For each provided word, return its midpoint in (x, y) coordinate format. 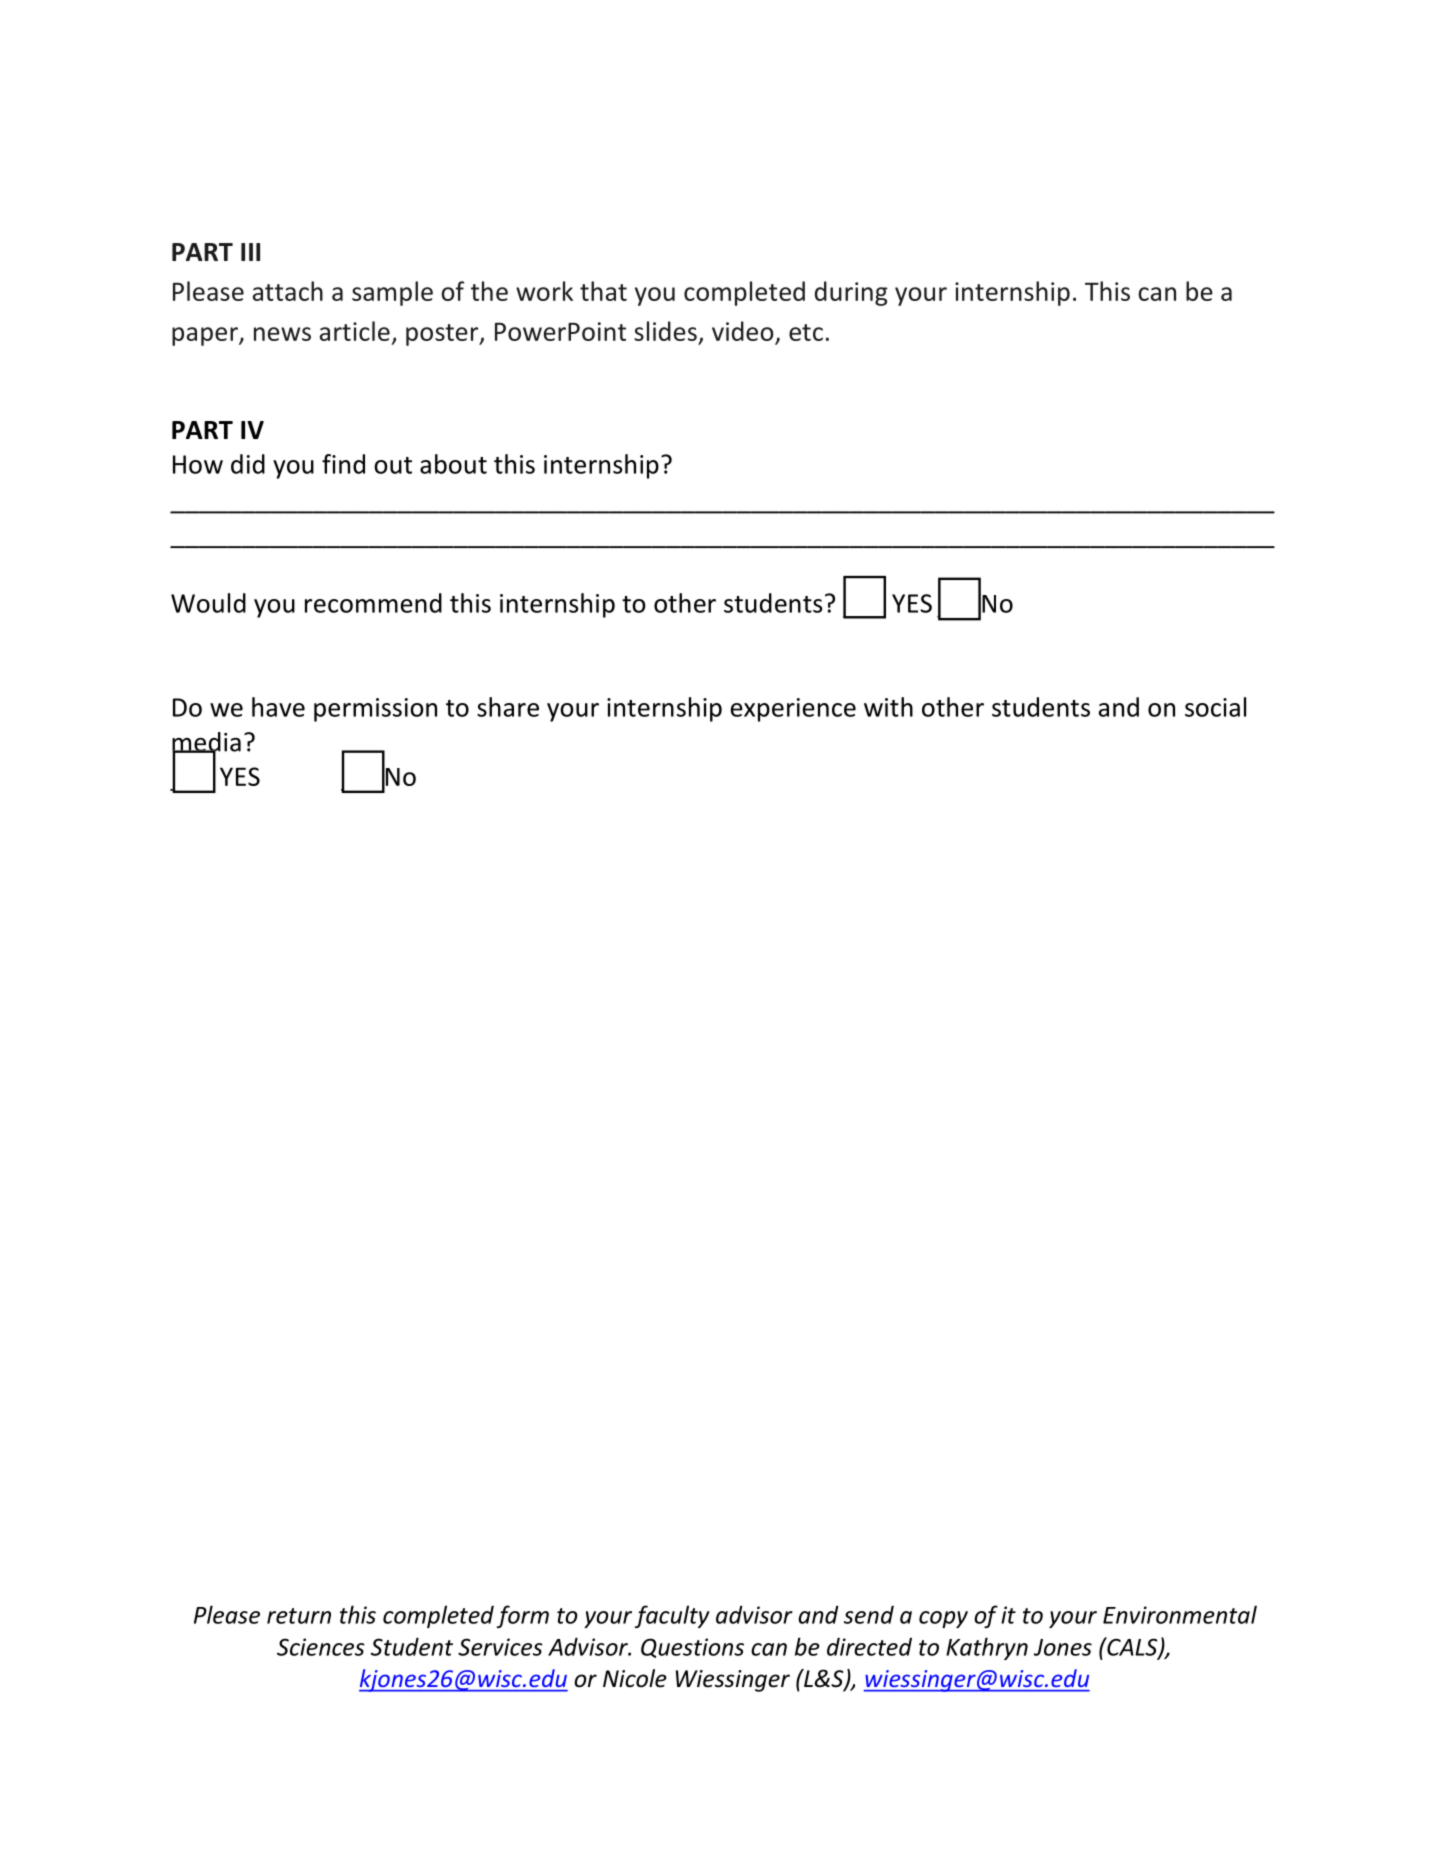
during (851, 293)
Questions (692, 1648)
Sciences (321, 1647)
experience (793, 710)
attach (288, 291)
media (206, 743)
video (742, 331)
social (1215, 707)
